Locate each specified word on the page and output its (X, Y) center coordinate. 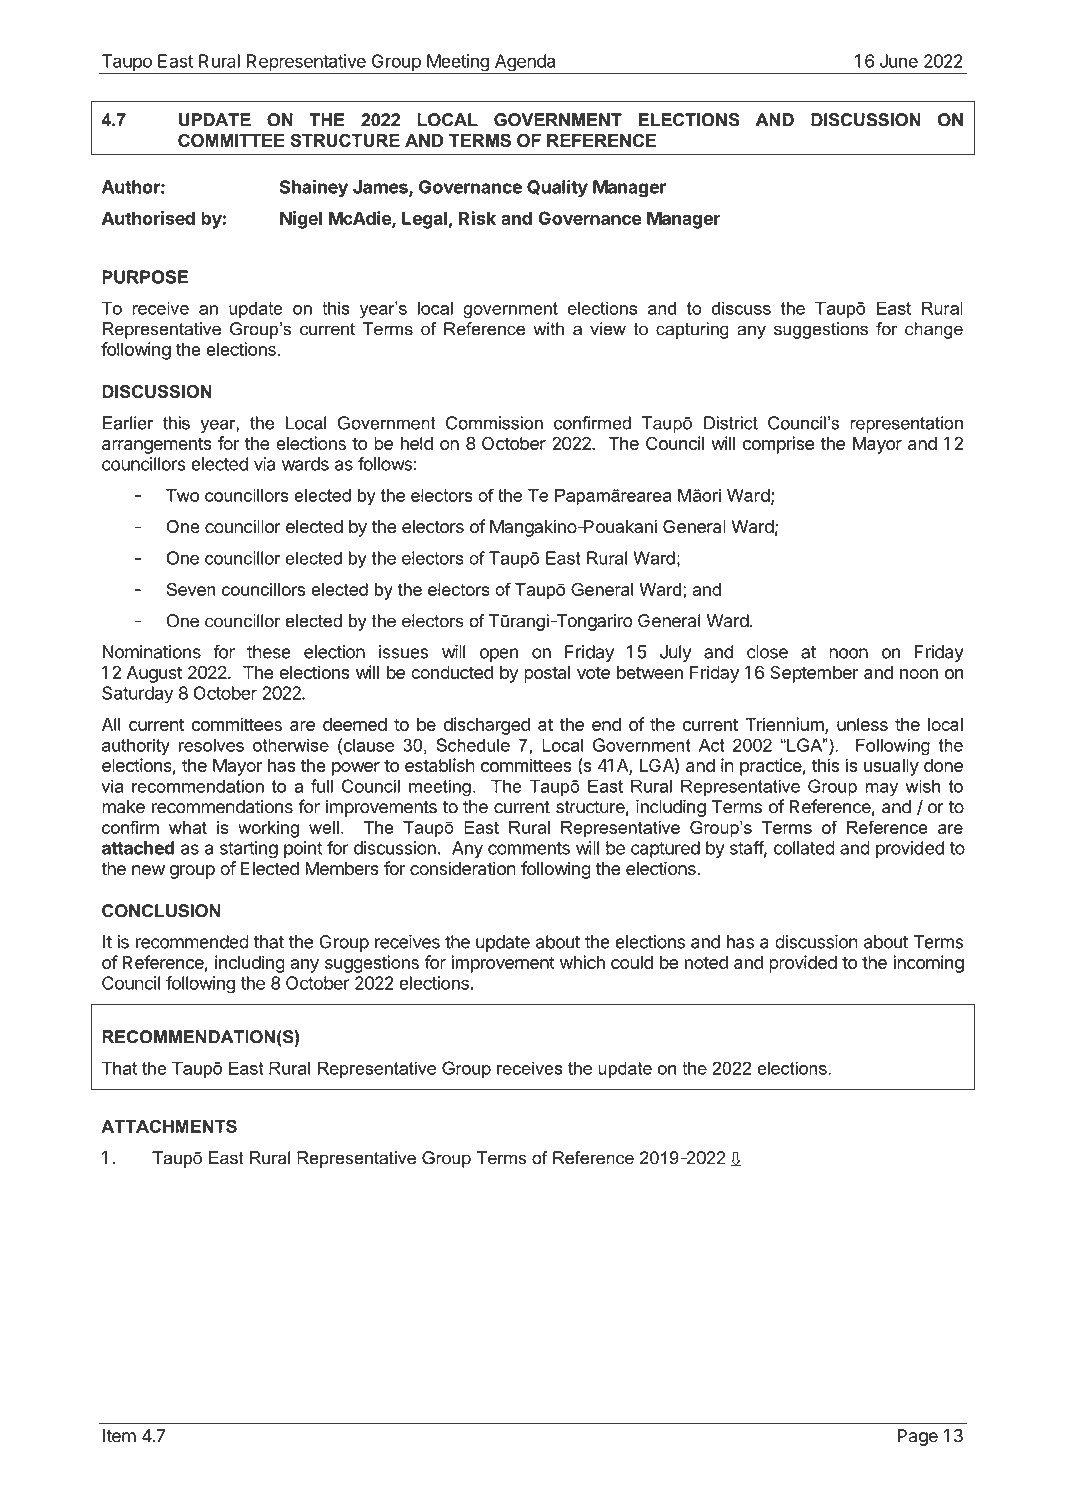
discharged (487, 726)
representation (906, 424)
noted (706, 962)
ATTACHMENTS (169, 1126)
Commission (494, 423)
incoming (928, 964)
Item (119, 1436)
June (899, 61)
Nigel (301, 220)
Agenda (525, 64)
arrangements (157, 445)
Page (917, 1437)
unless (862, 724)
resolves (211, 745)
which (582, 962)
